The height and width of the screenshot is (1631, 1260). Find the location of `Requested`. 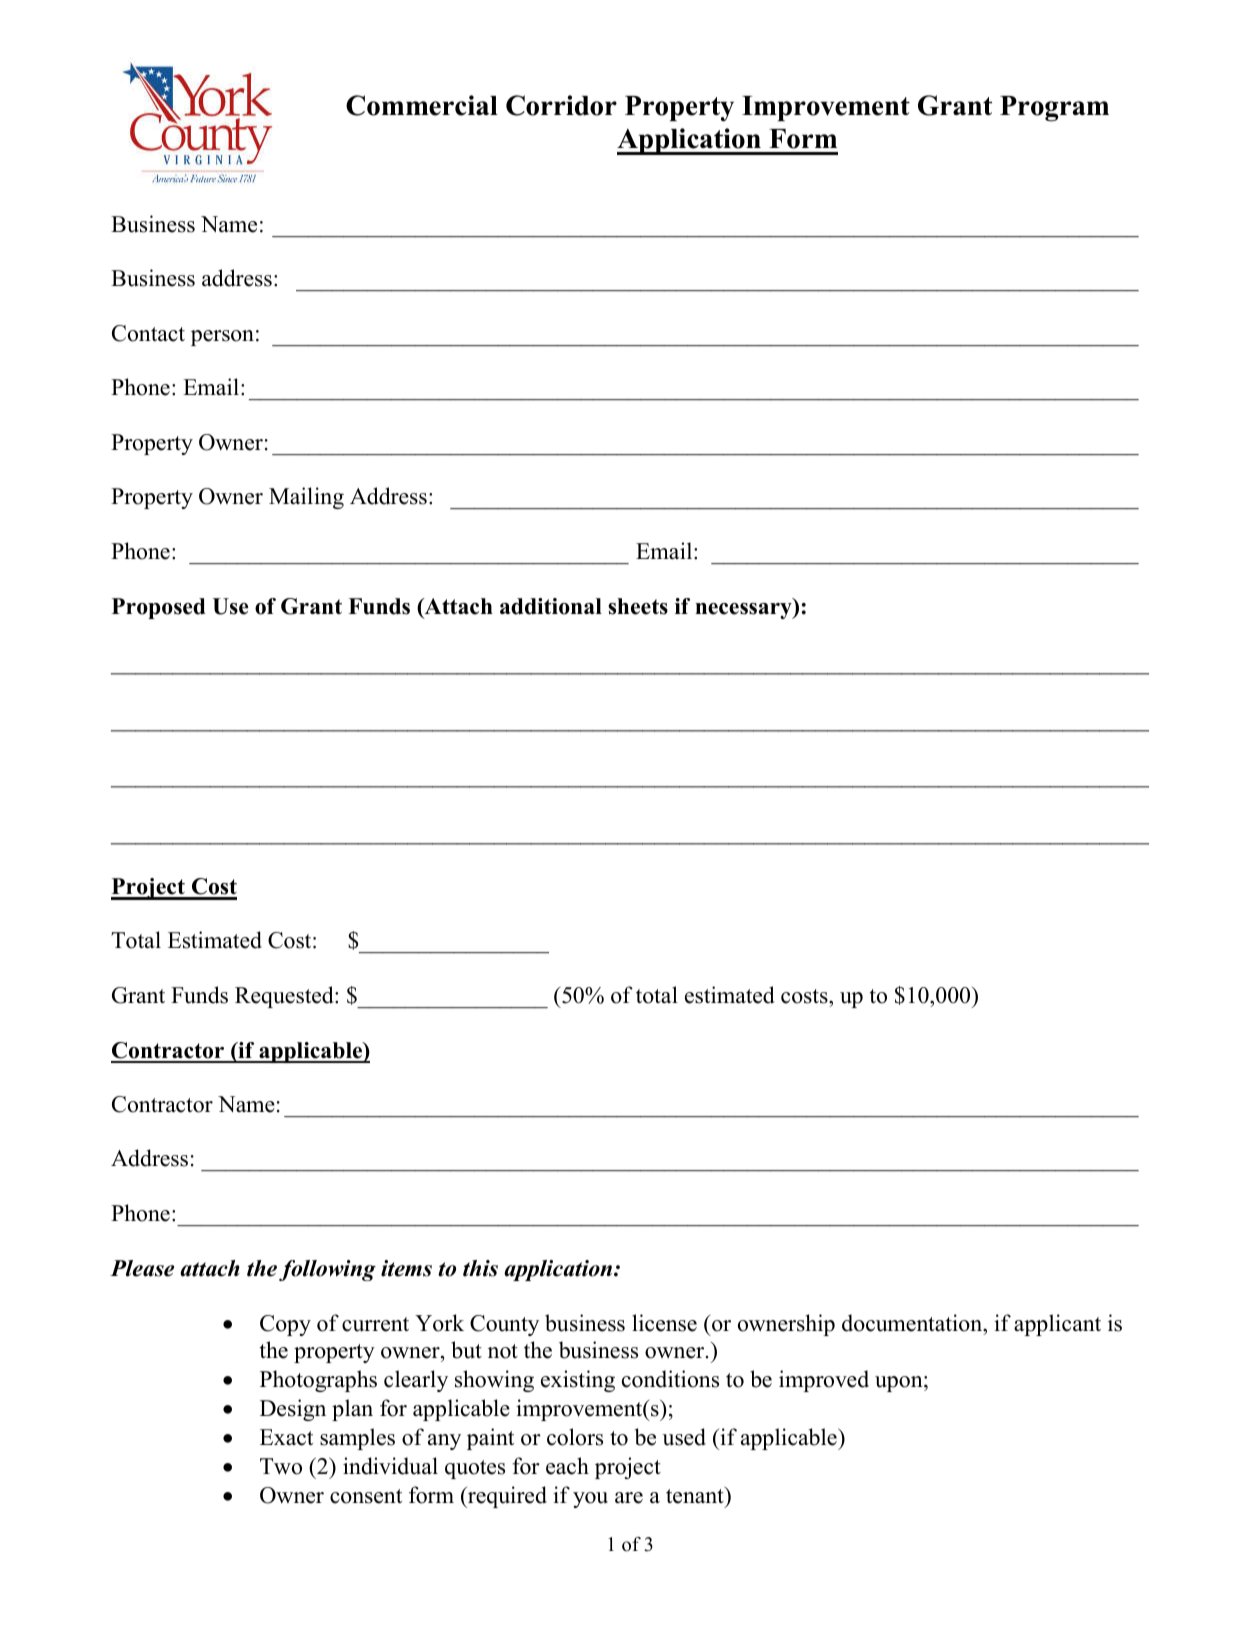

Requested is located at coordinates (285, 997).
